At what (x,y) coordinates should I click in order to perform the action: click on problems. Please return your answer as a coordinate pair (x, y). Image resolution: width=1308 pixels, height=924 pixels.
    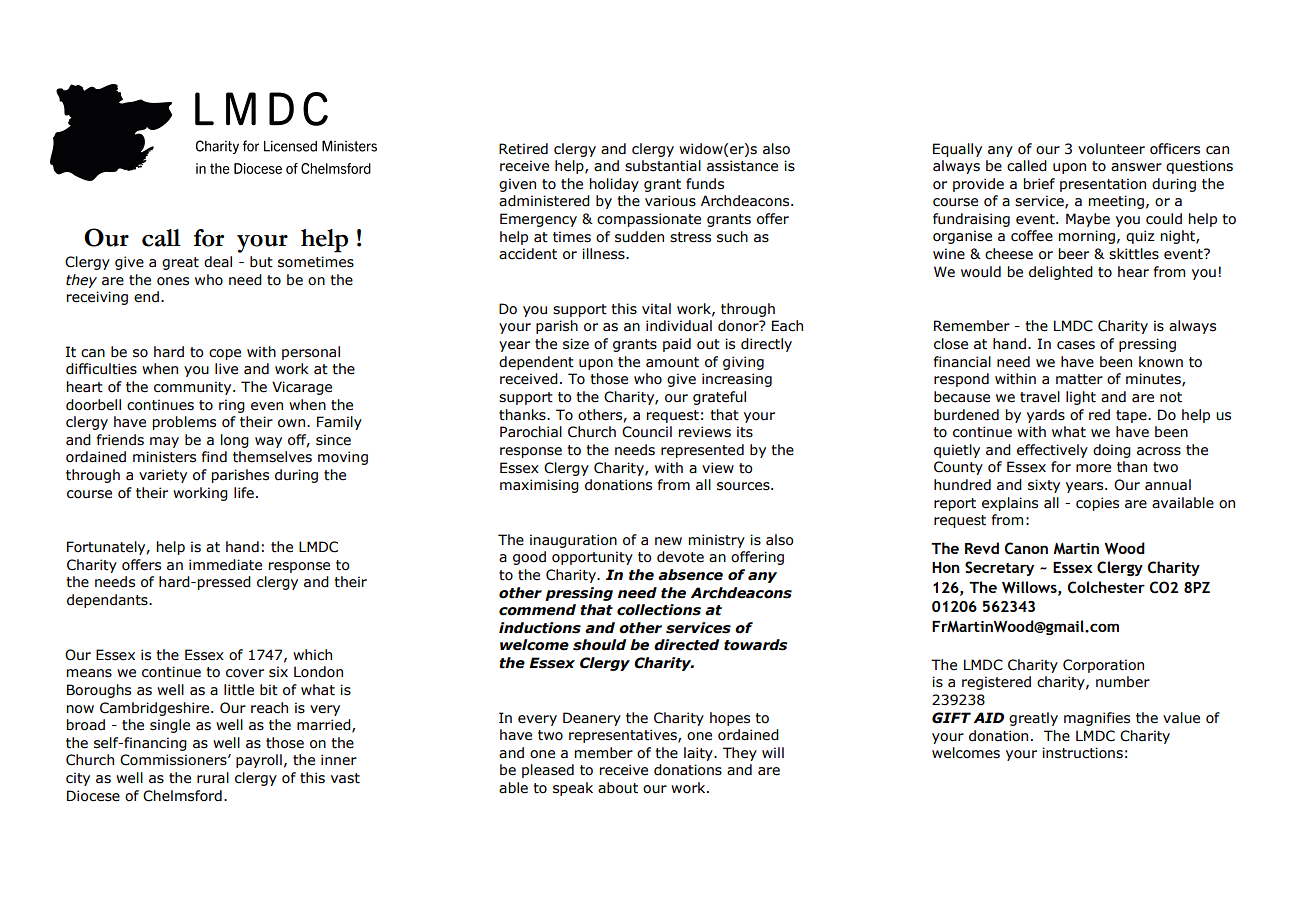
    Looking at the image, I should click on (184, 423).
